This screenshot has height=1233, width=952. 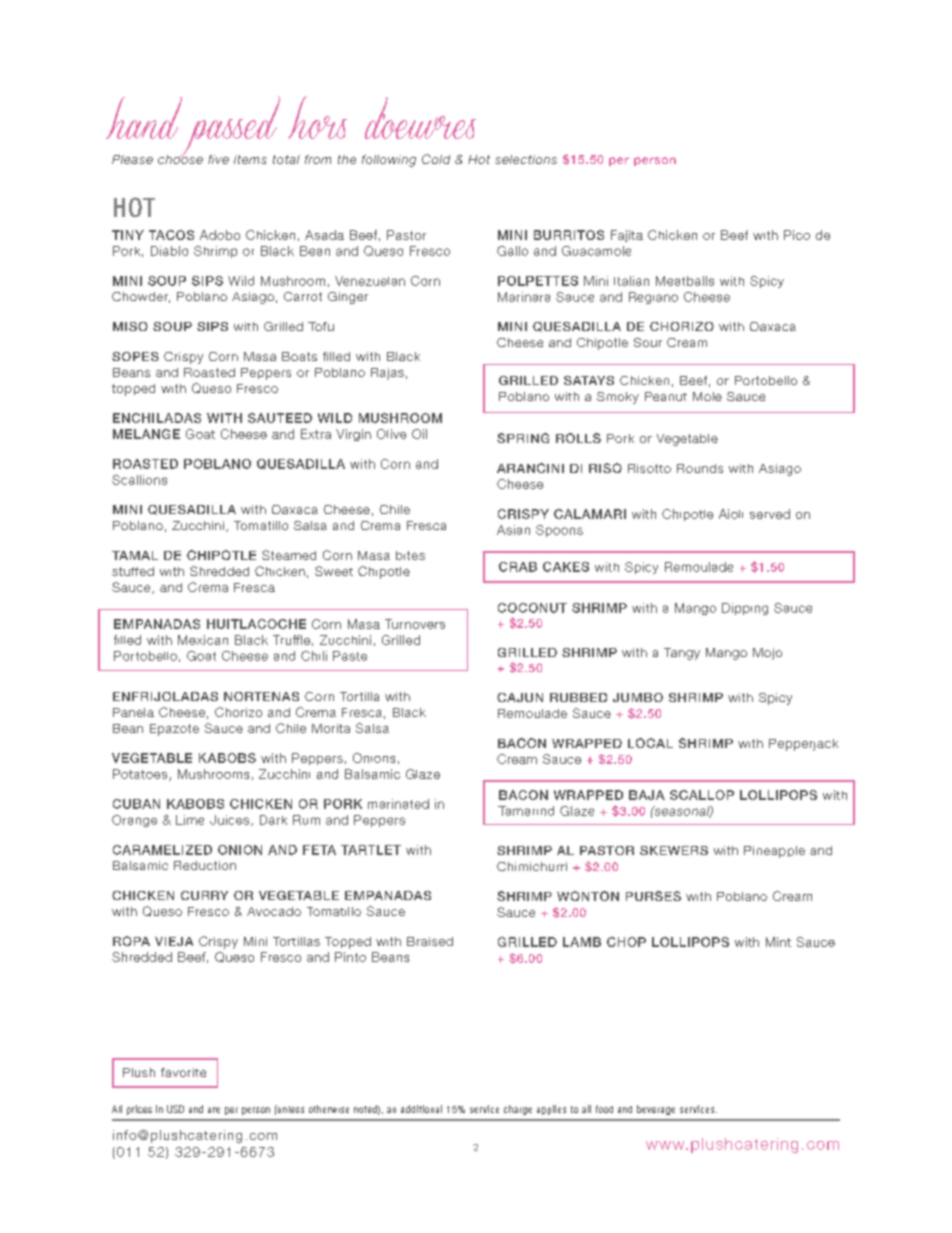 I want to click on BAJA, so click(x=647, y=795).
